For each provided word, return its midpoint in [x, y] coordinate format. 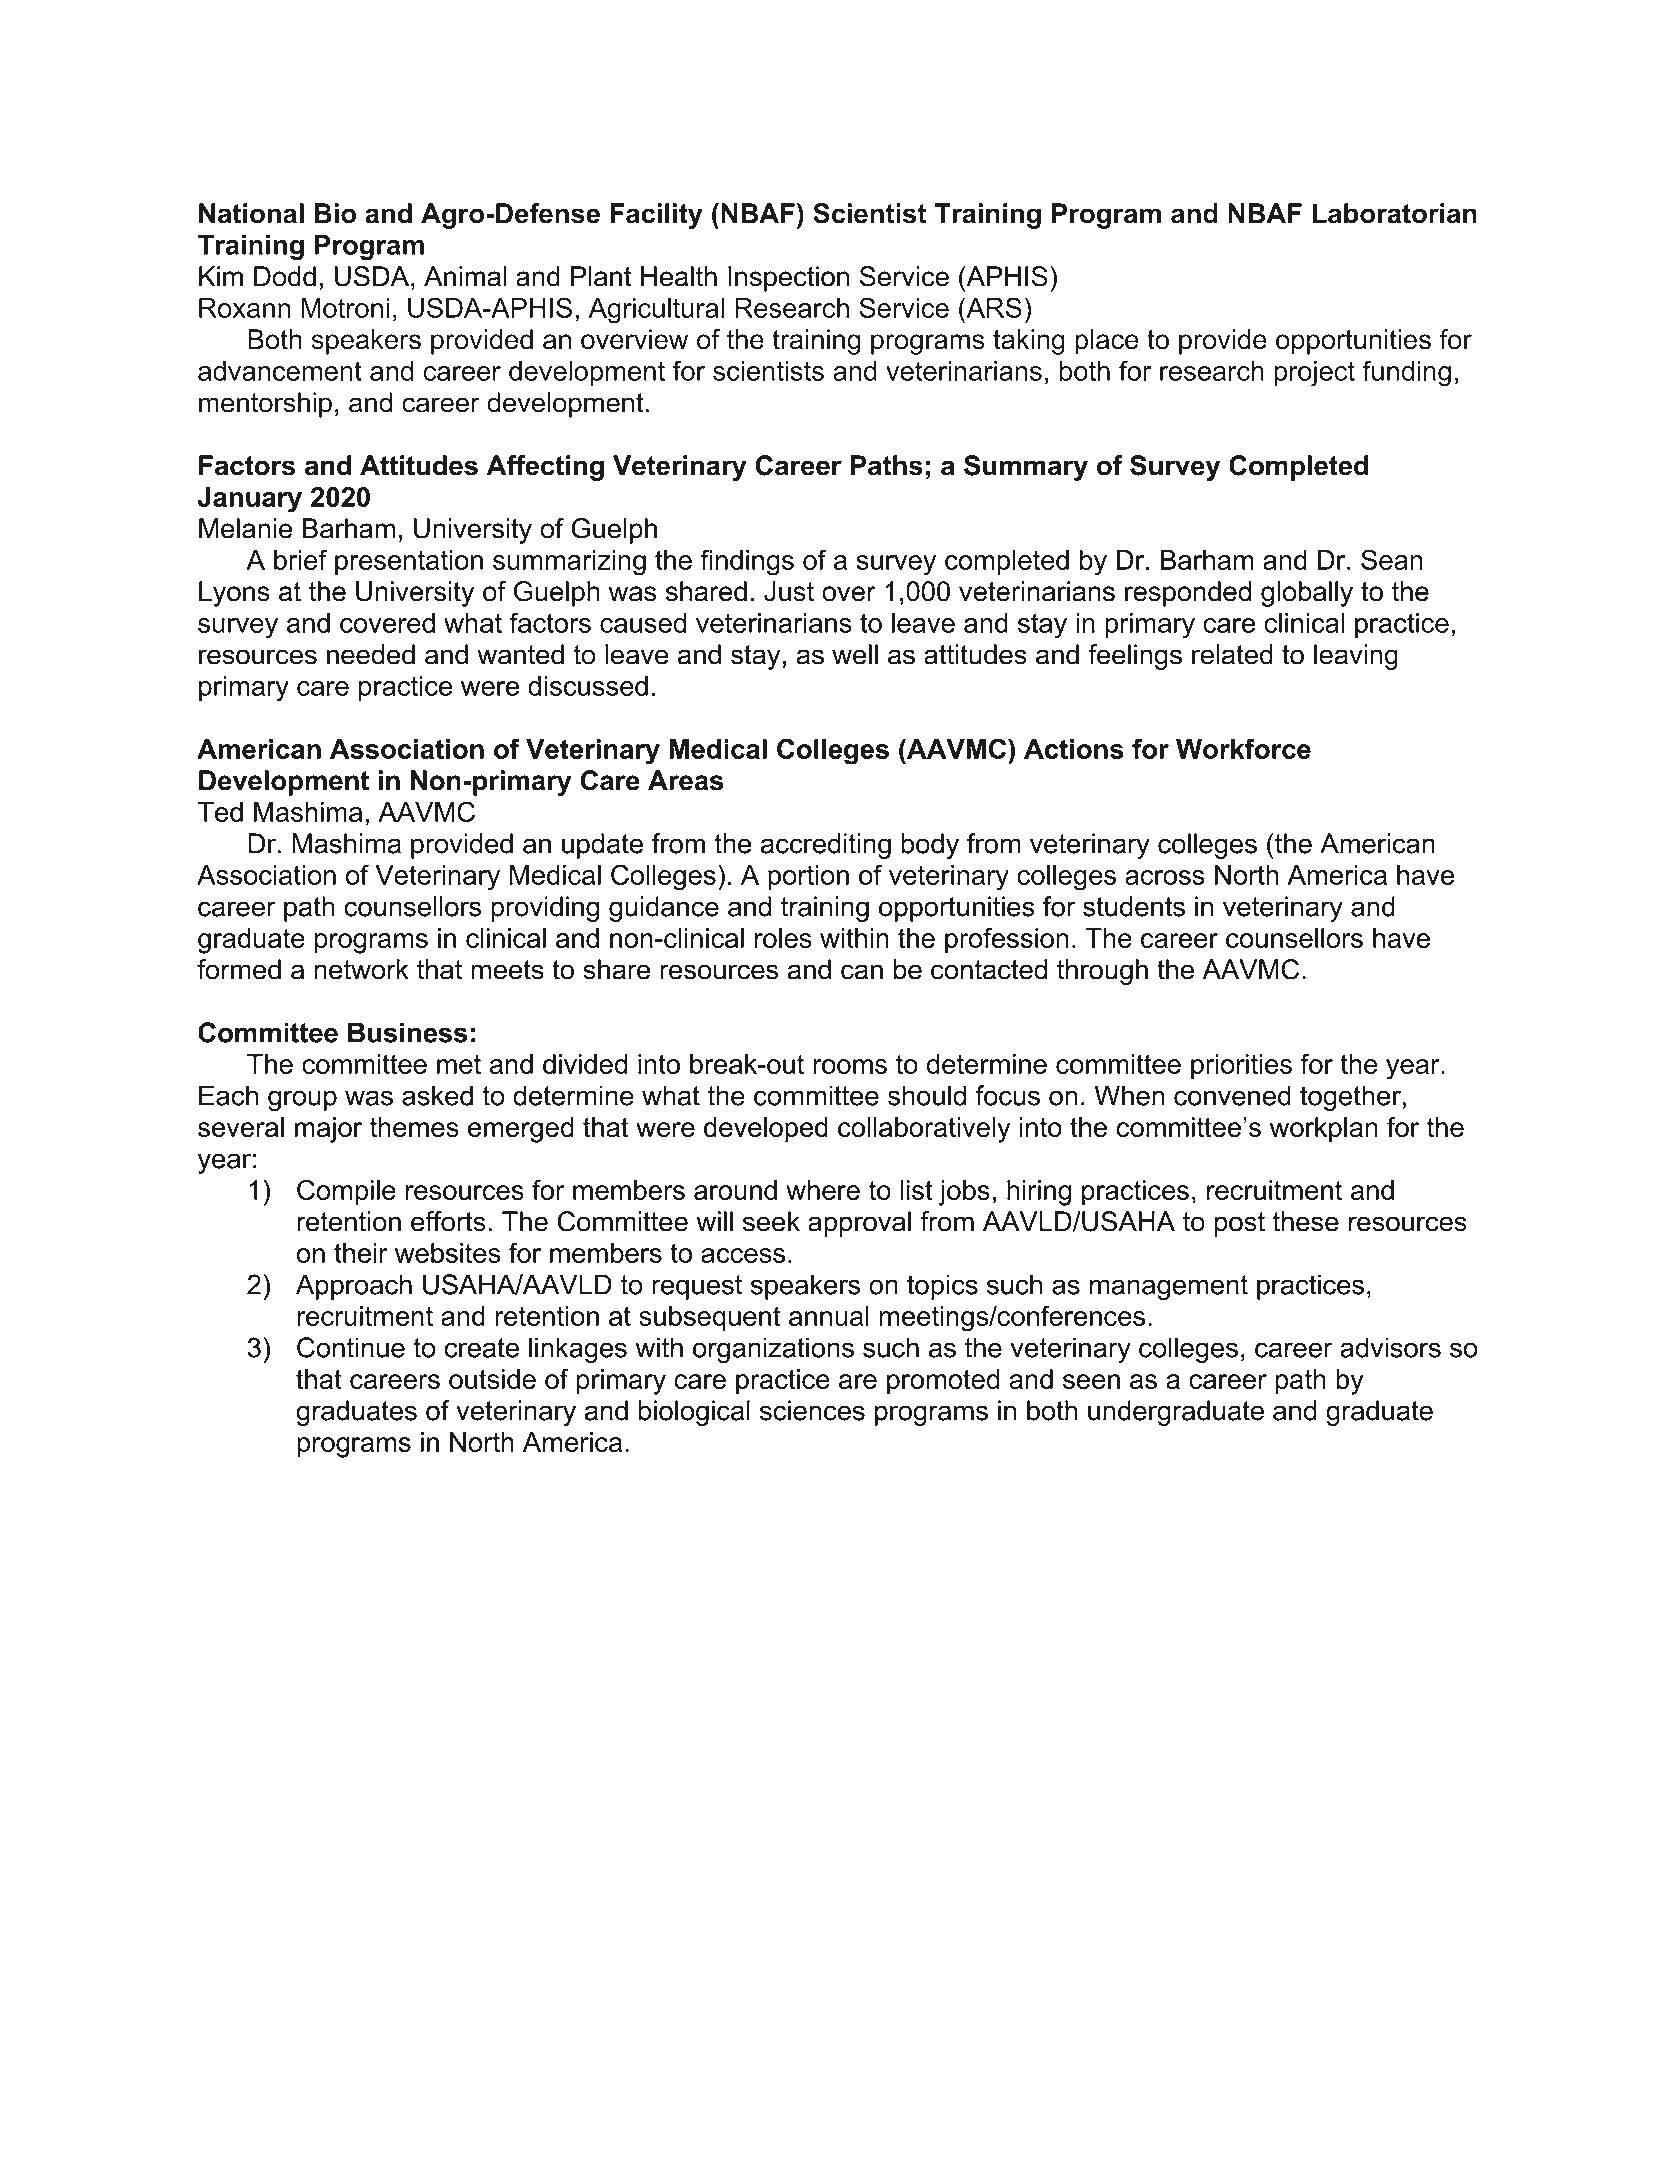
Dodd [285, 276]
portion [808, 877]
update [602, 846]
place [1107, 342]
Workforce [1243, 748]
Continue [351, 1347]
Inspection [788, 279]
